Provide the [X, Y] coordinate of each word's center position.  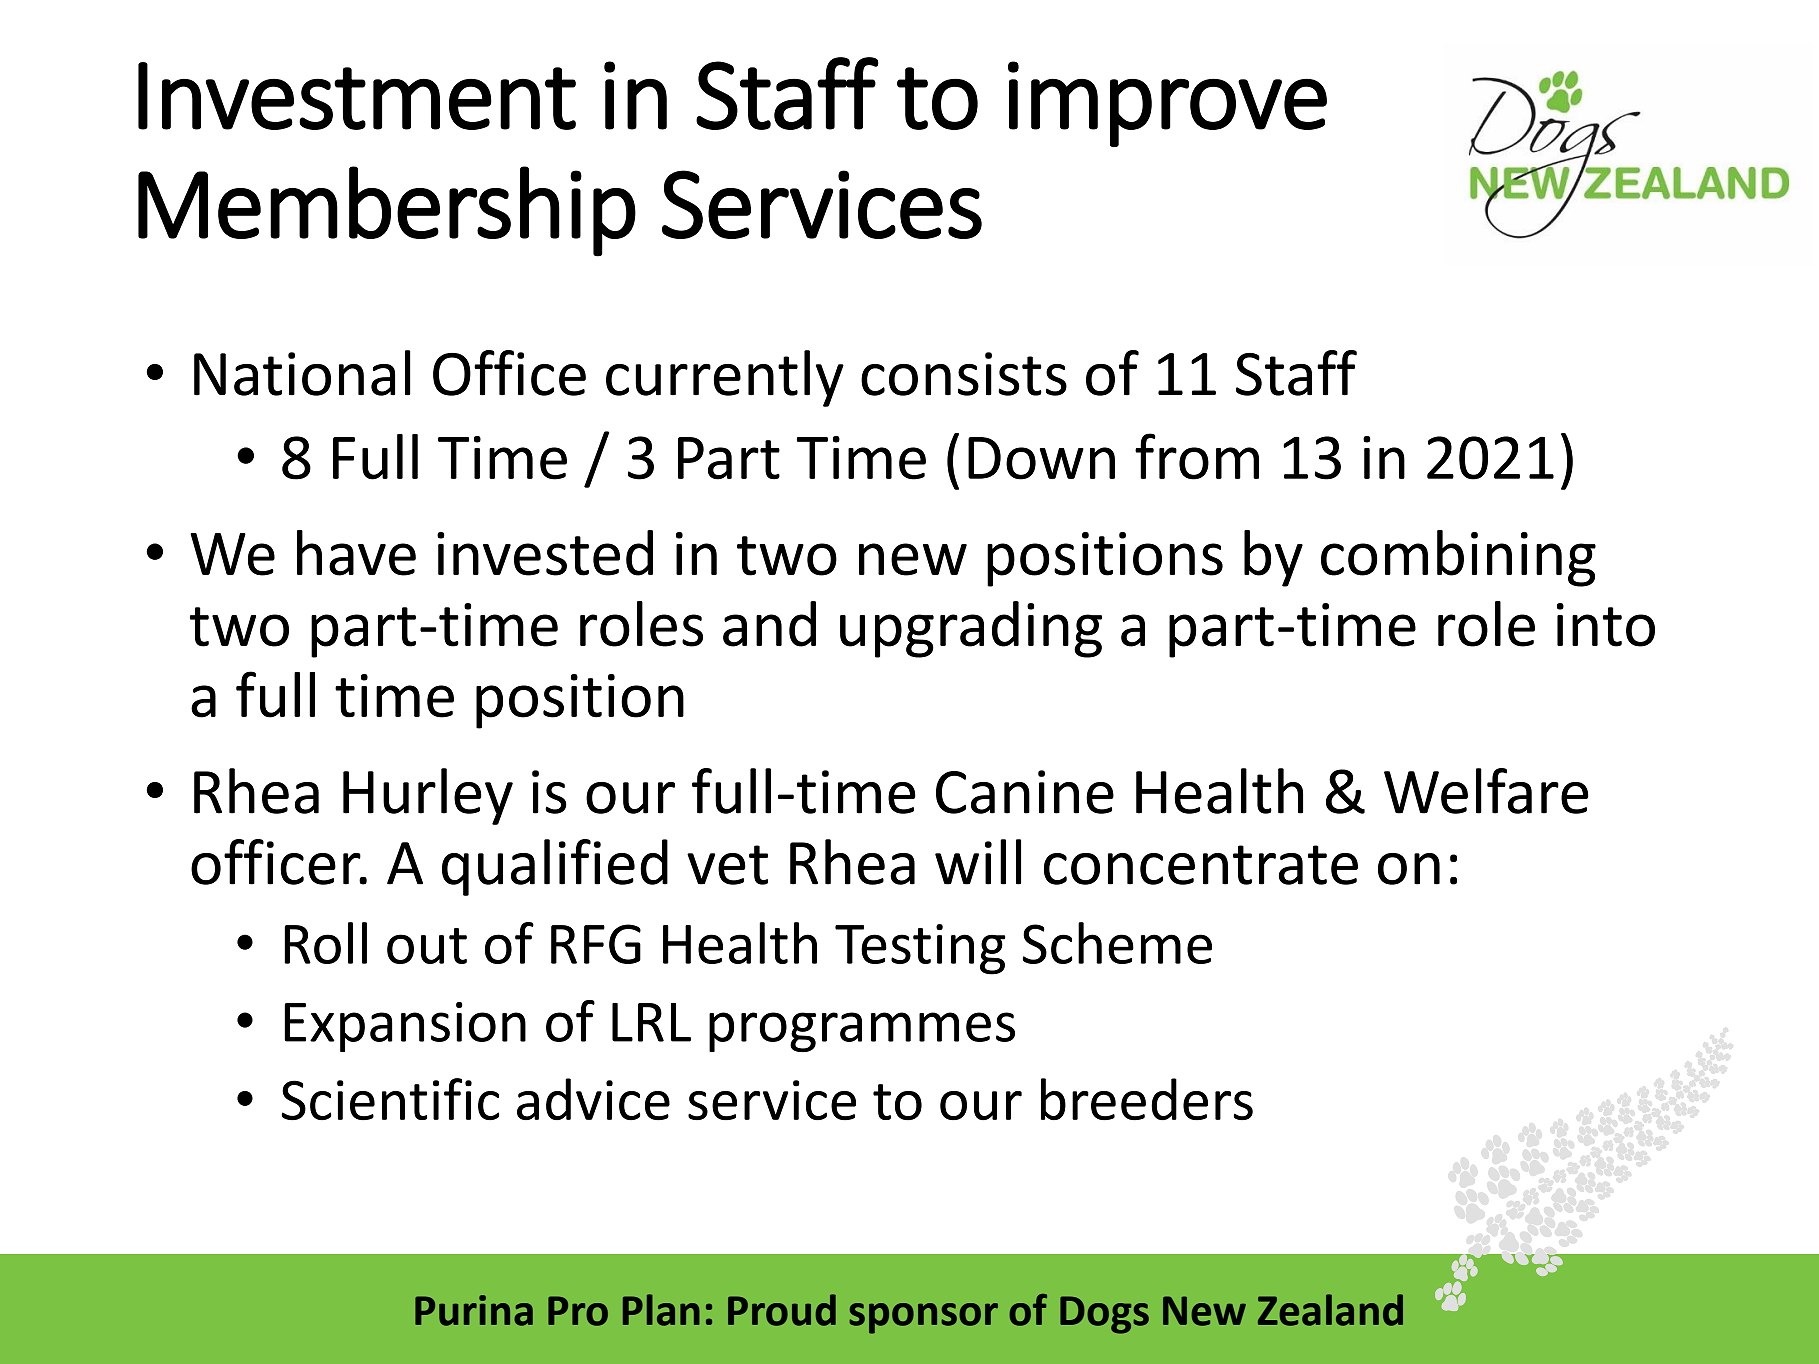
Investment [357, 96]
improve [1167, 104]
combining [1458, 558]
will [978, 862]
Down [1041, 458]
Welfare [1486, 791]
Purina [474, 1310]
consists [964, 374]
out [427, 946]
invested [545, 553]
